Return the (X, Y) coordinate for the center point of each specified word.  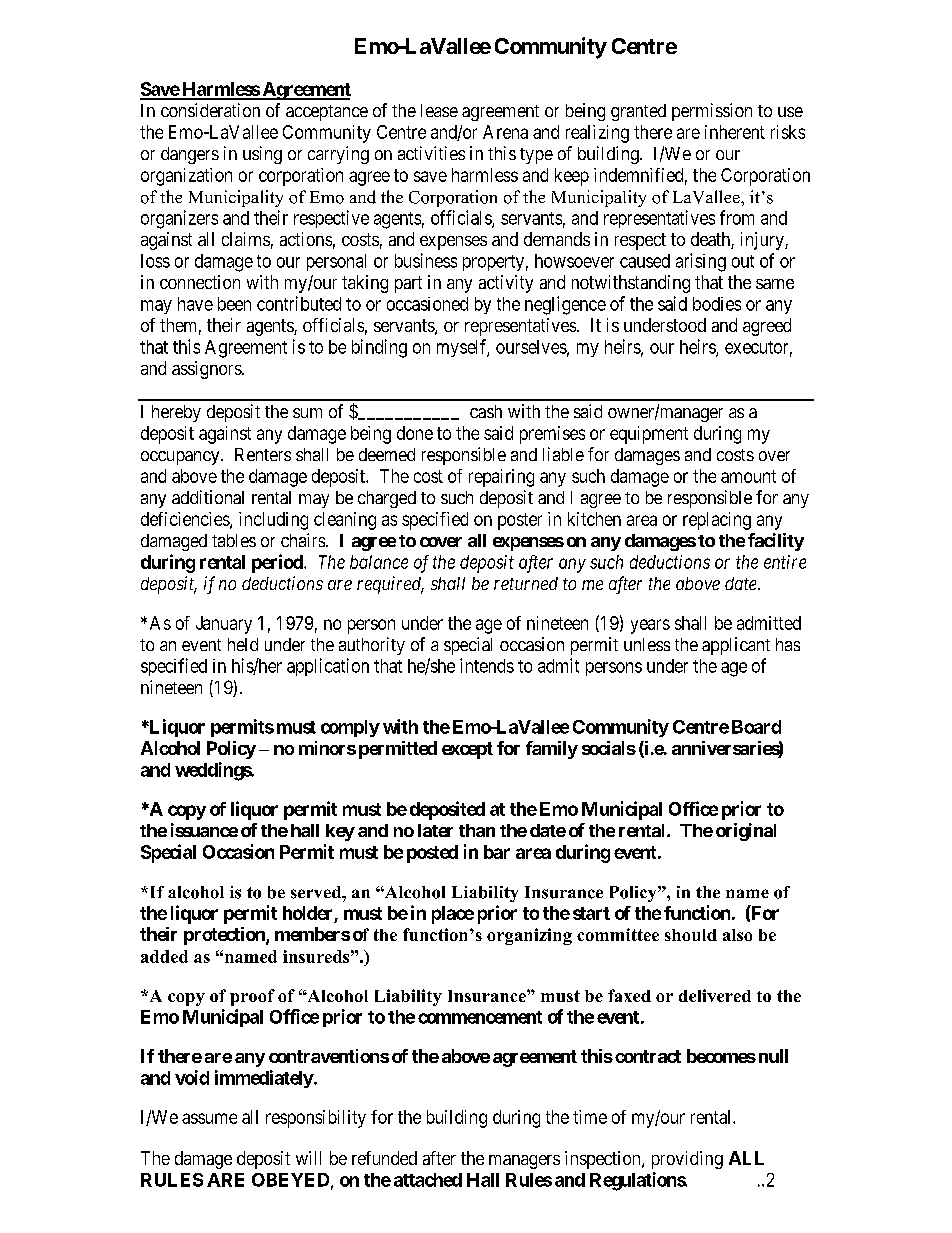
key (340, 832)
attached (428, 1180)
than (477, 830)
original (746, 832)
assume (209, 1118)
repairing (501, 478)
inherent (735, 132)
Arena (505, 132)
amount (748, 476)
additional (208, 497)
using (262, 155)
